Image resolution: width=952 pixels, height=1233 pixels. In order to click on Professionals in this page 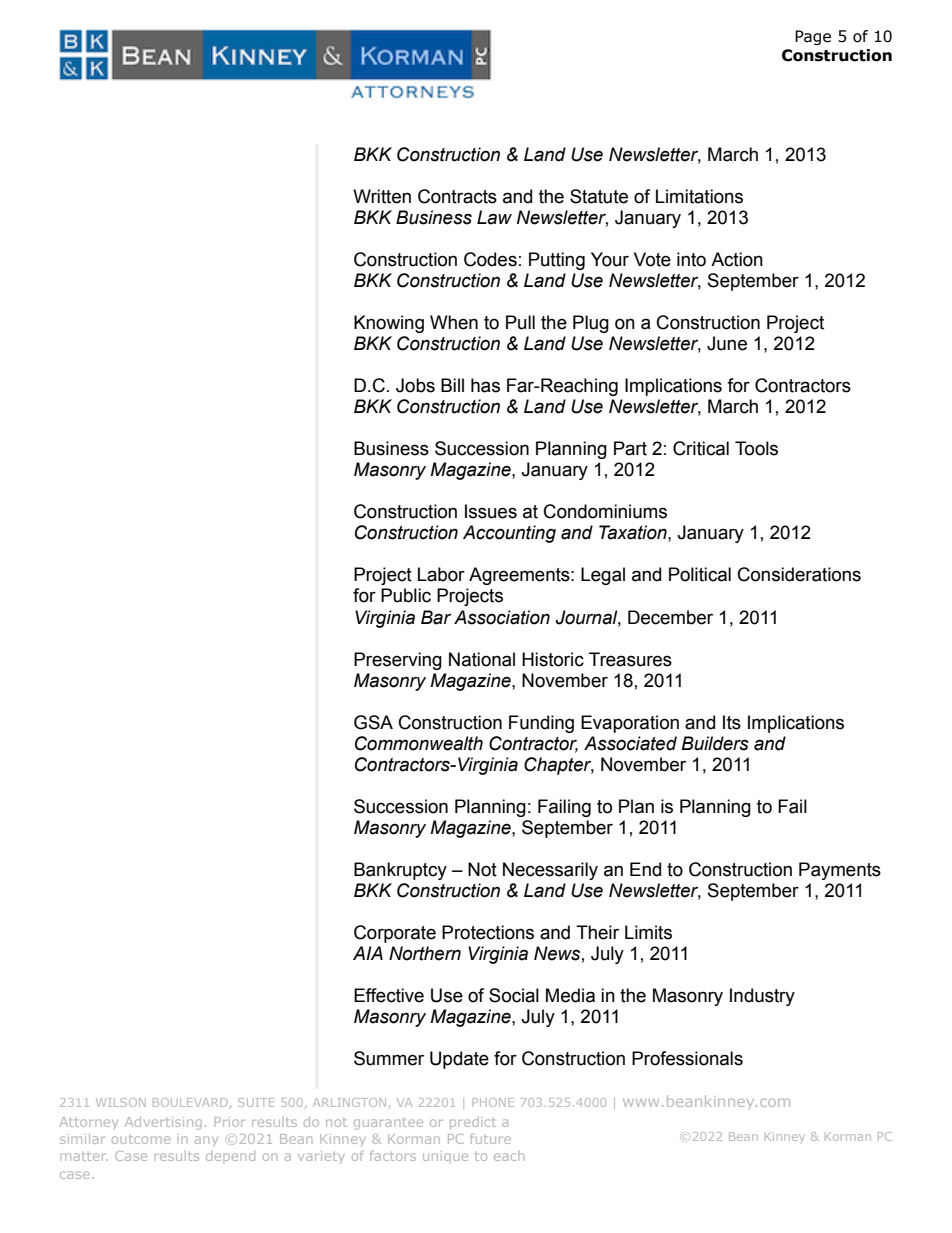, I will do `click(687, 1058)`.
